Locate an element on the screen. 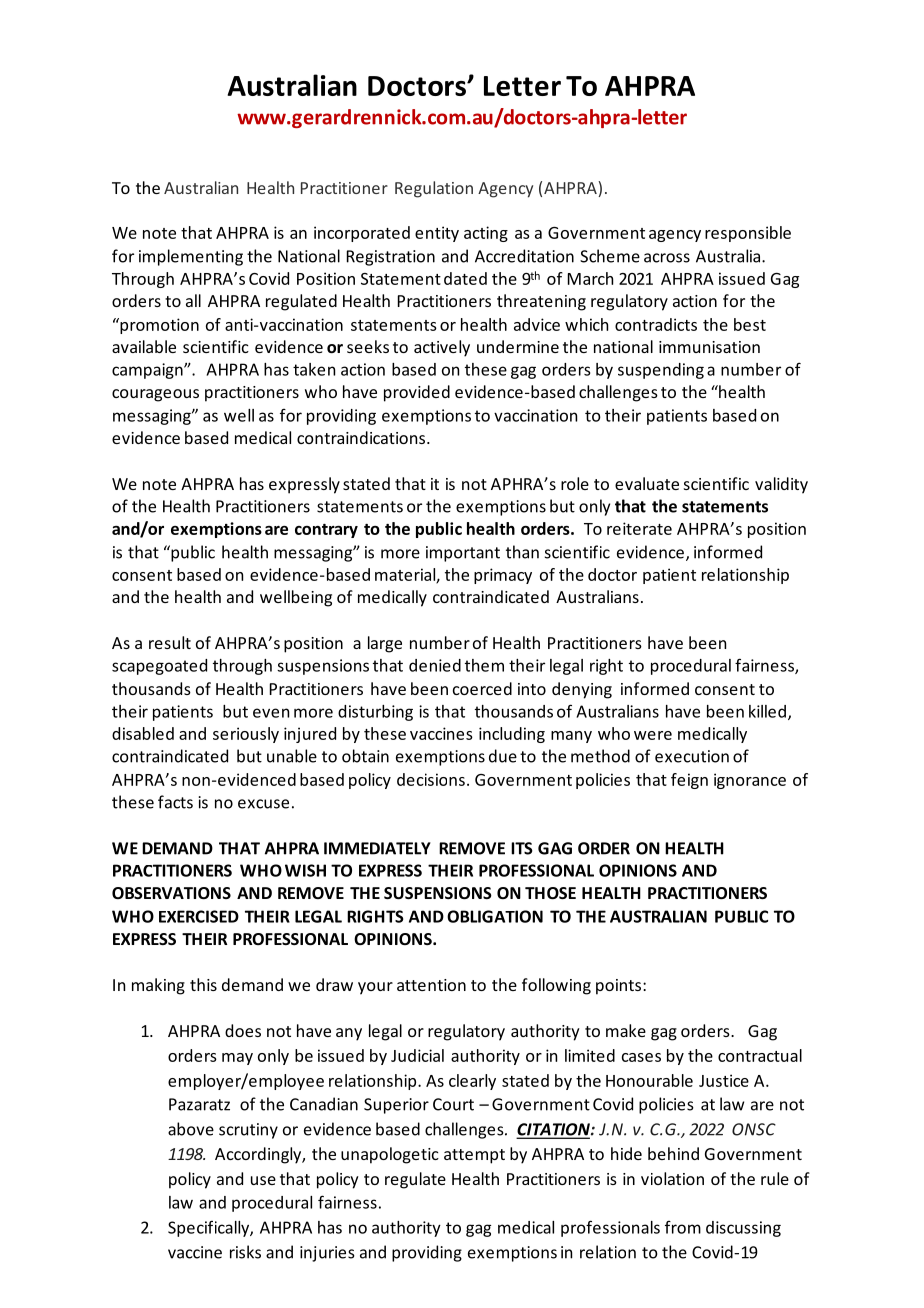 The image size is (924, 1308). responsible is located at coordinates (748, 234).
